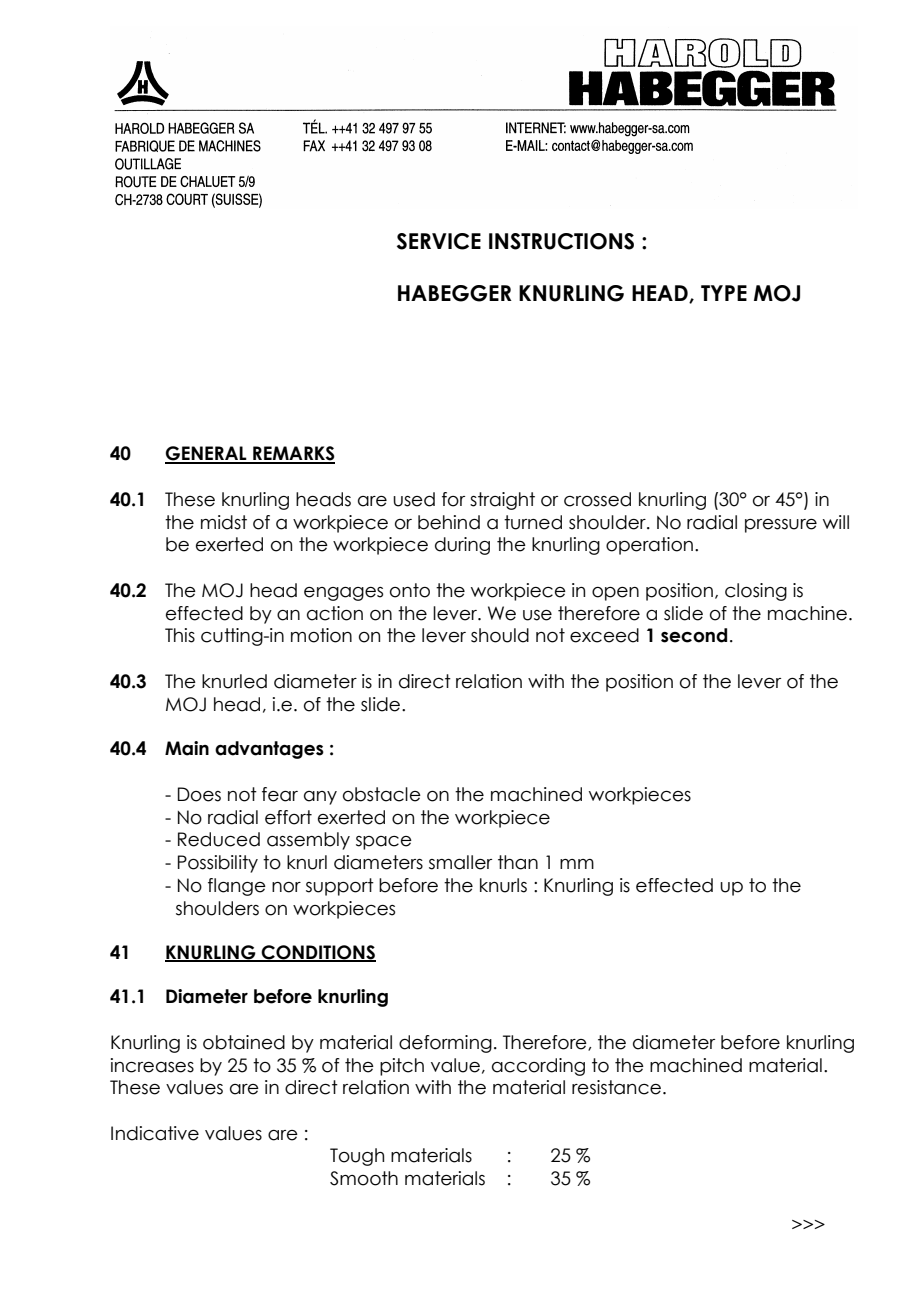 The image size is (924, 1308). Describe the element at coordinates (724, 293) in the image. I see `TYPE` at that location.
